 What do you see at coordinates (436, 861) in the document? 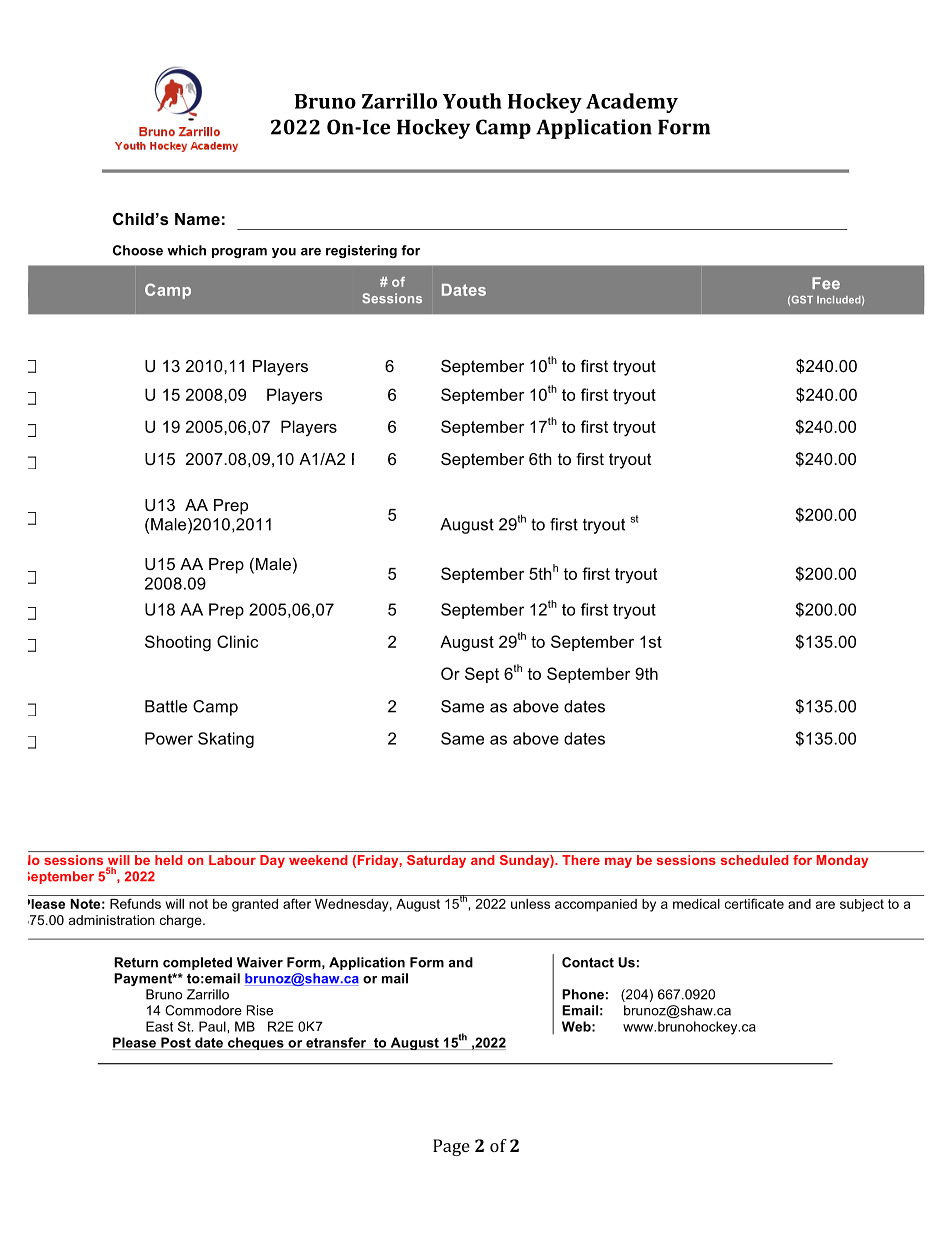
I see `Saturday` at bounding box center [436, 861].
